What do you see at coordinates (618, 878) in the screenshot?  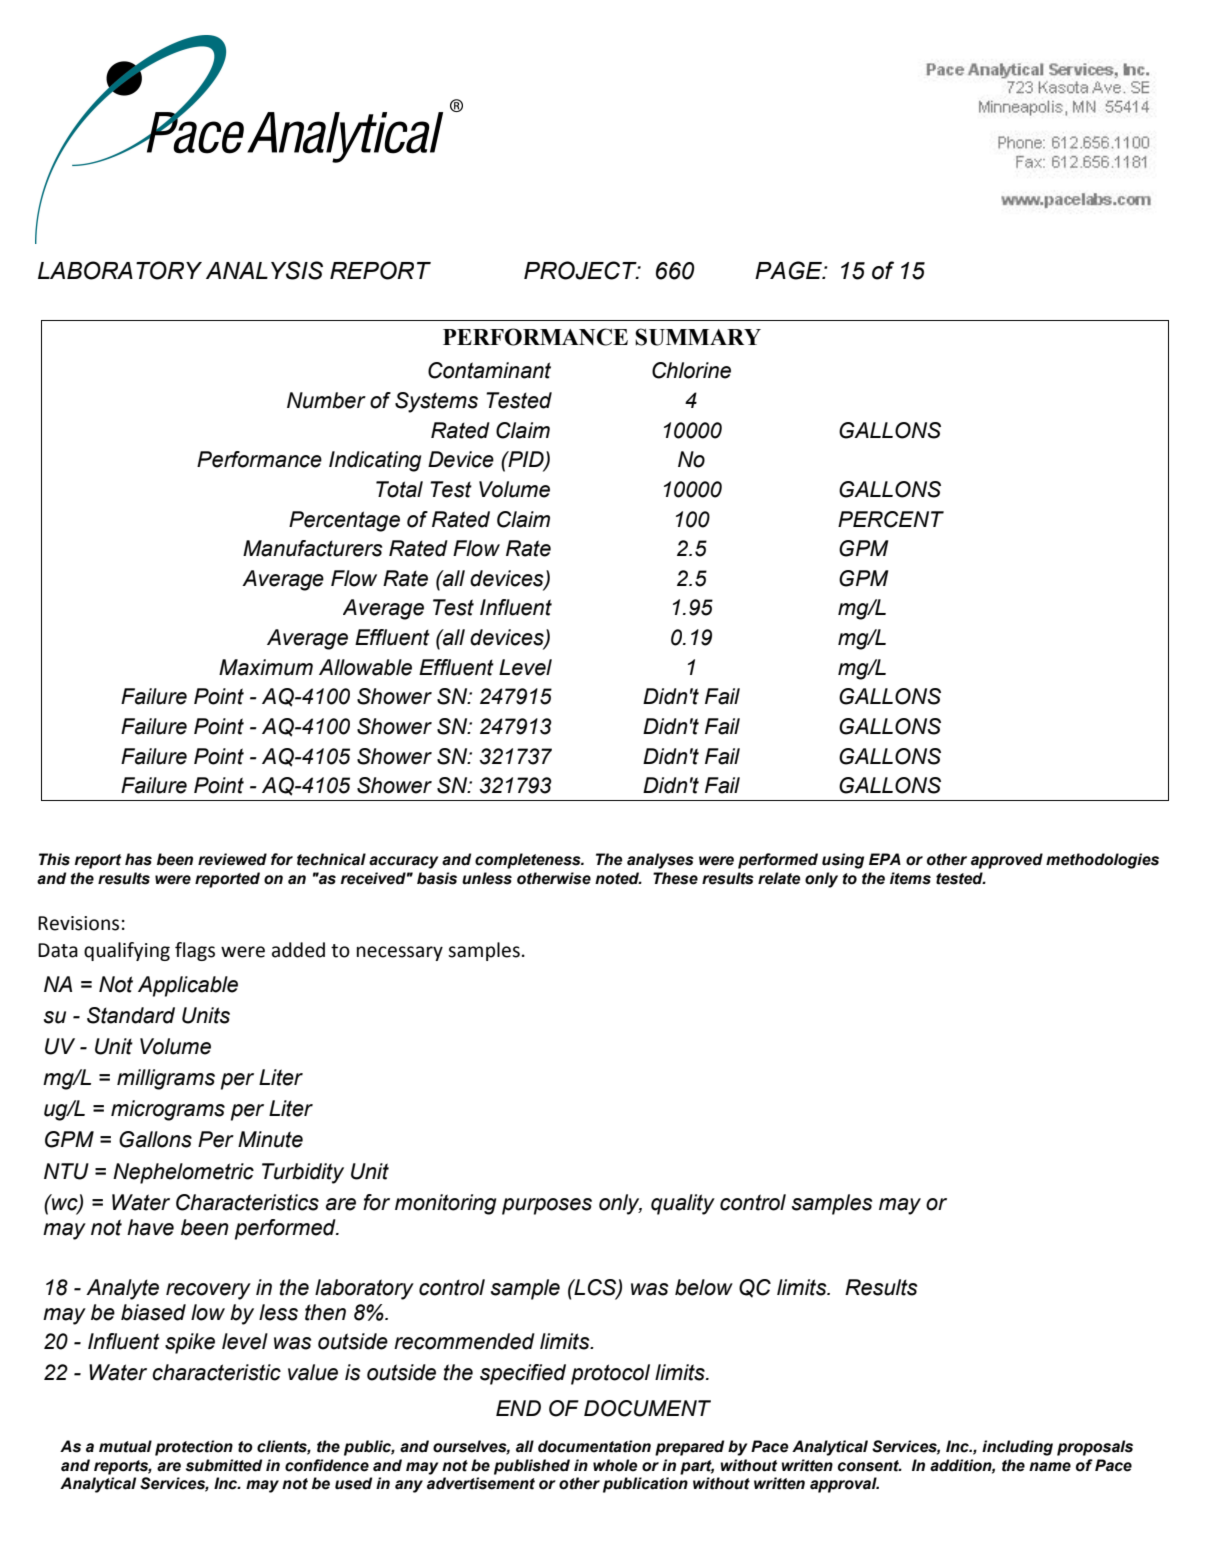 I see `noted` at bounding box center [618, 878].
